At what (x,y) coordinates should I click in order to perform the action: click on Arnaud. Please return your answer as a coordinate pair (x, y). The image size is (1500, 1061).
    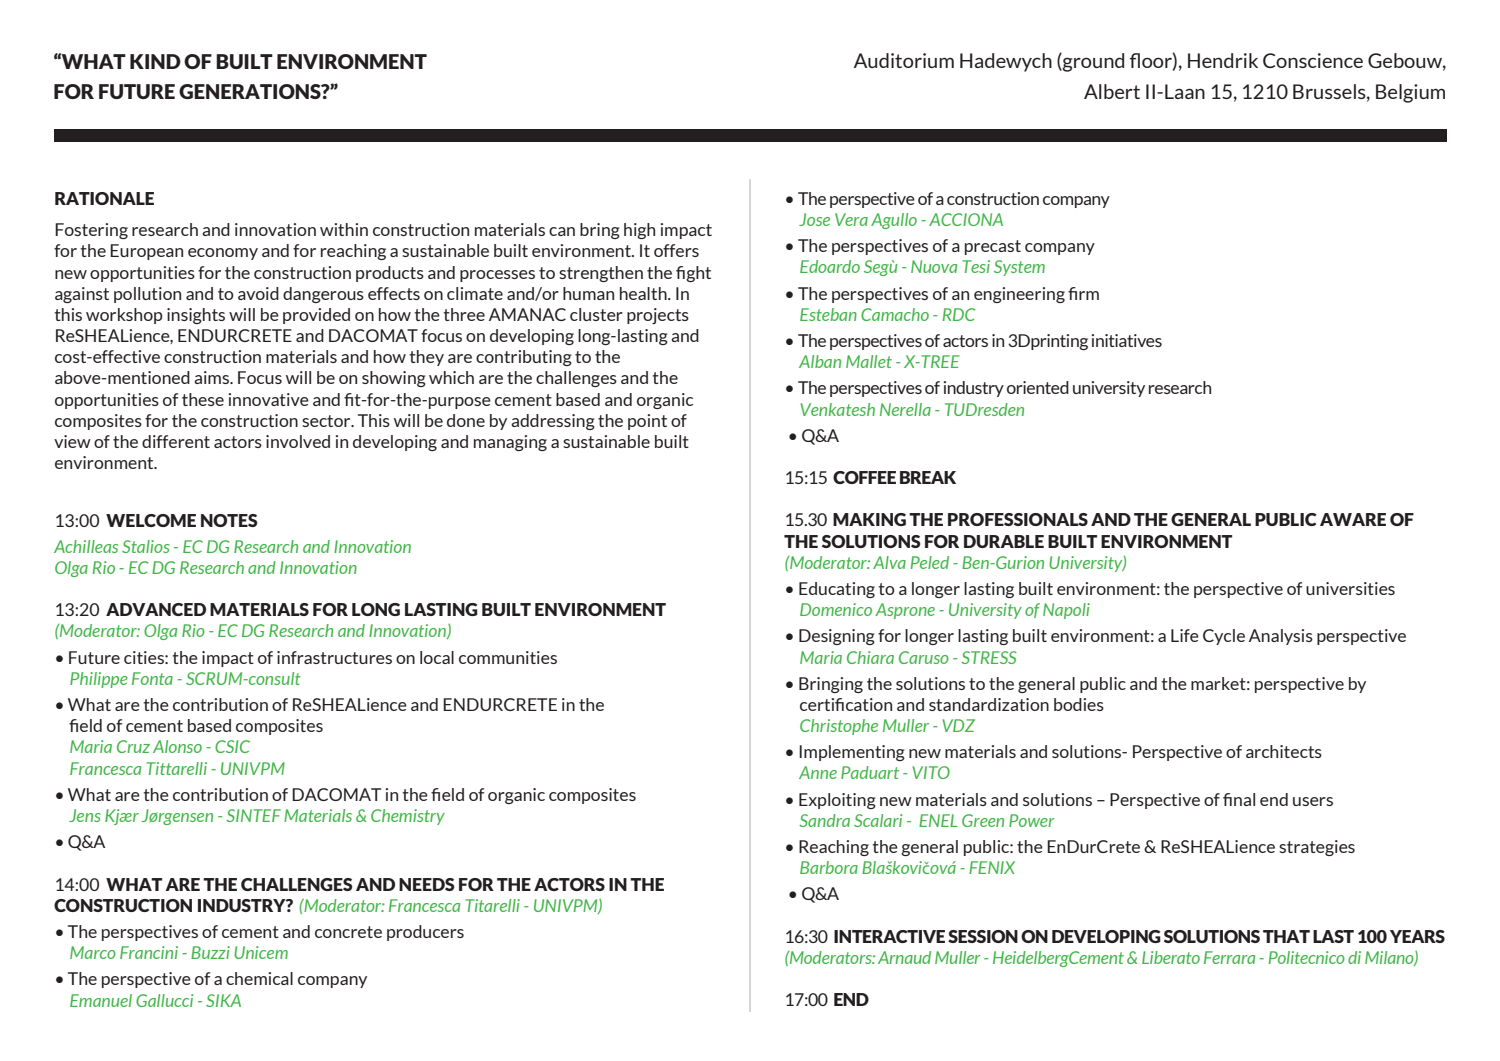
    Looking at the image, I should click on (904, 957).
